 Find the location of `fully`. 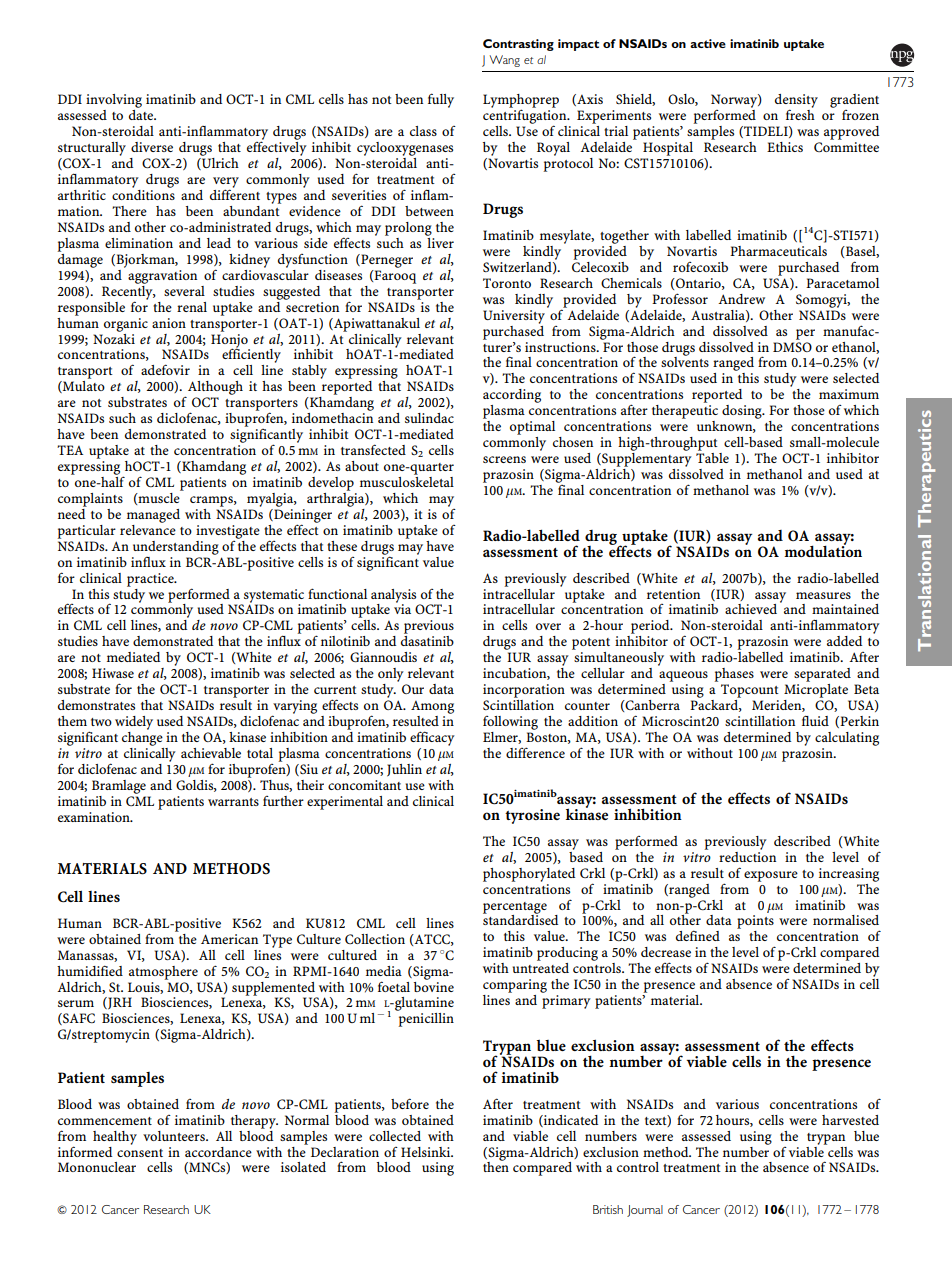

fully is located at coordinates (441, 100).
